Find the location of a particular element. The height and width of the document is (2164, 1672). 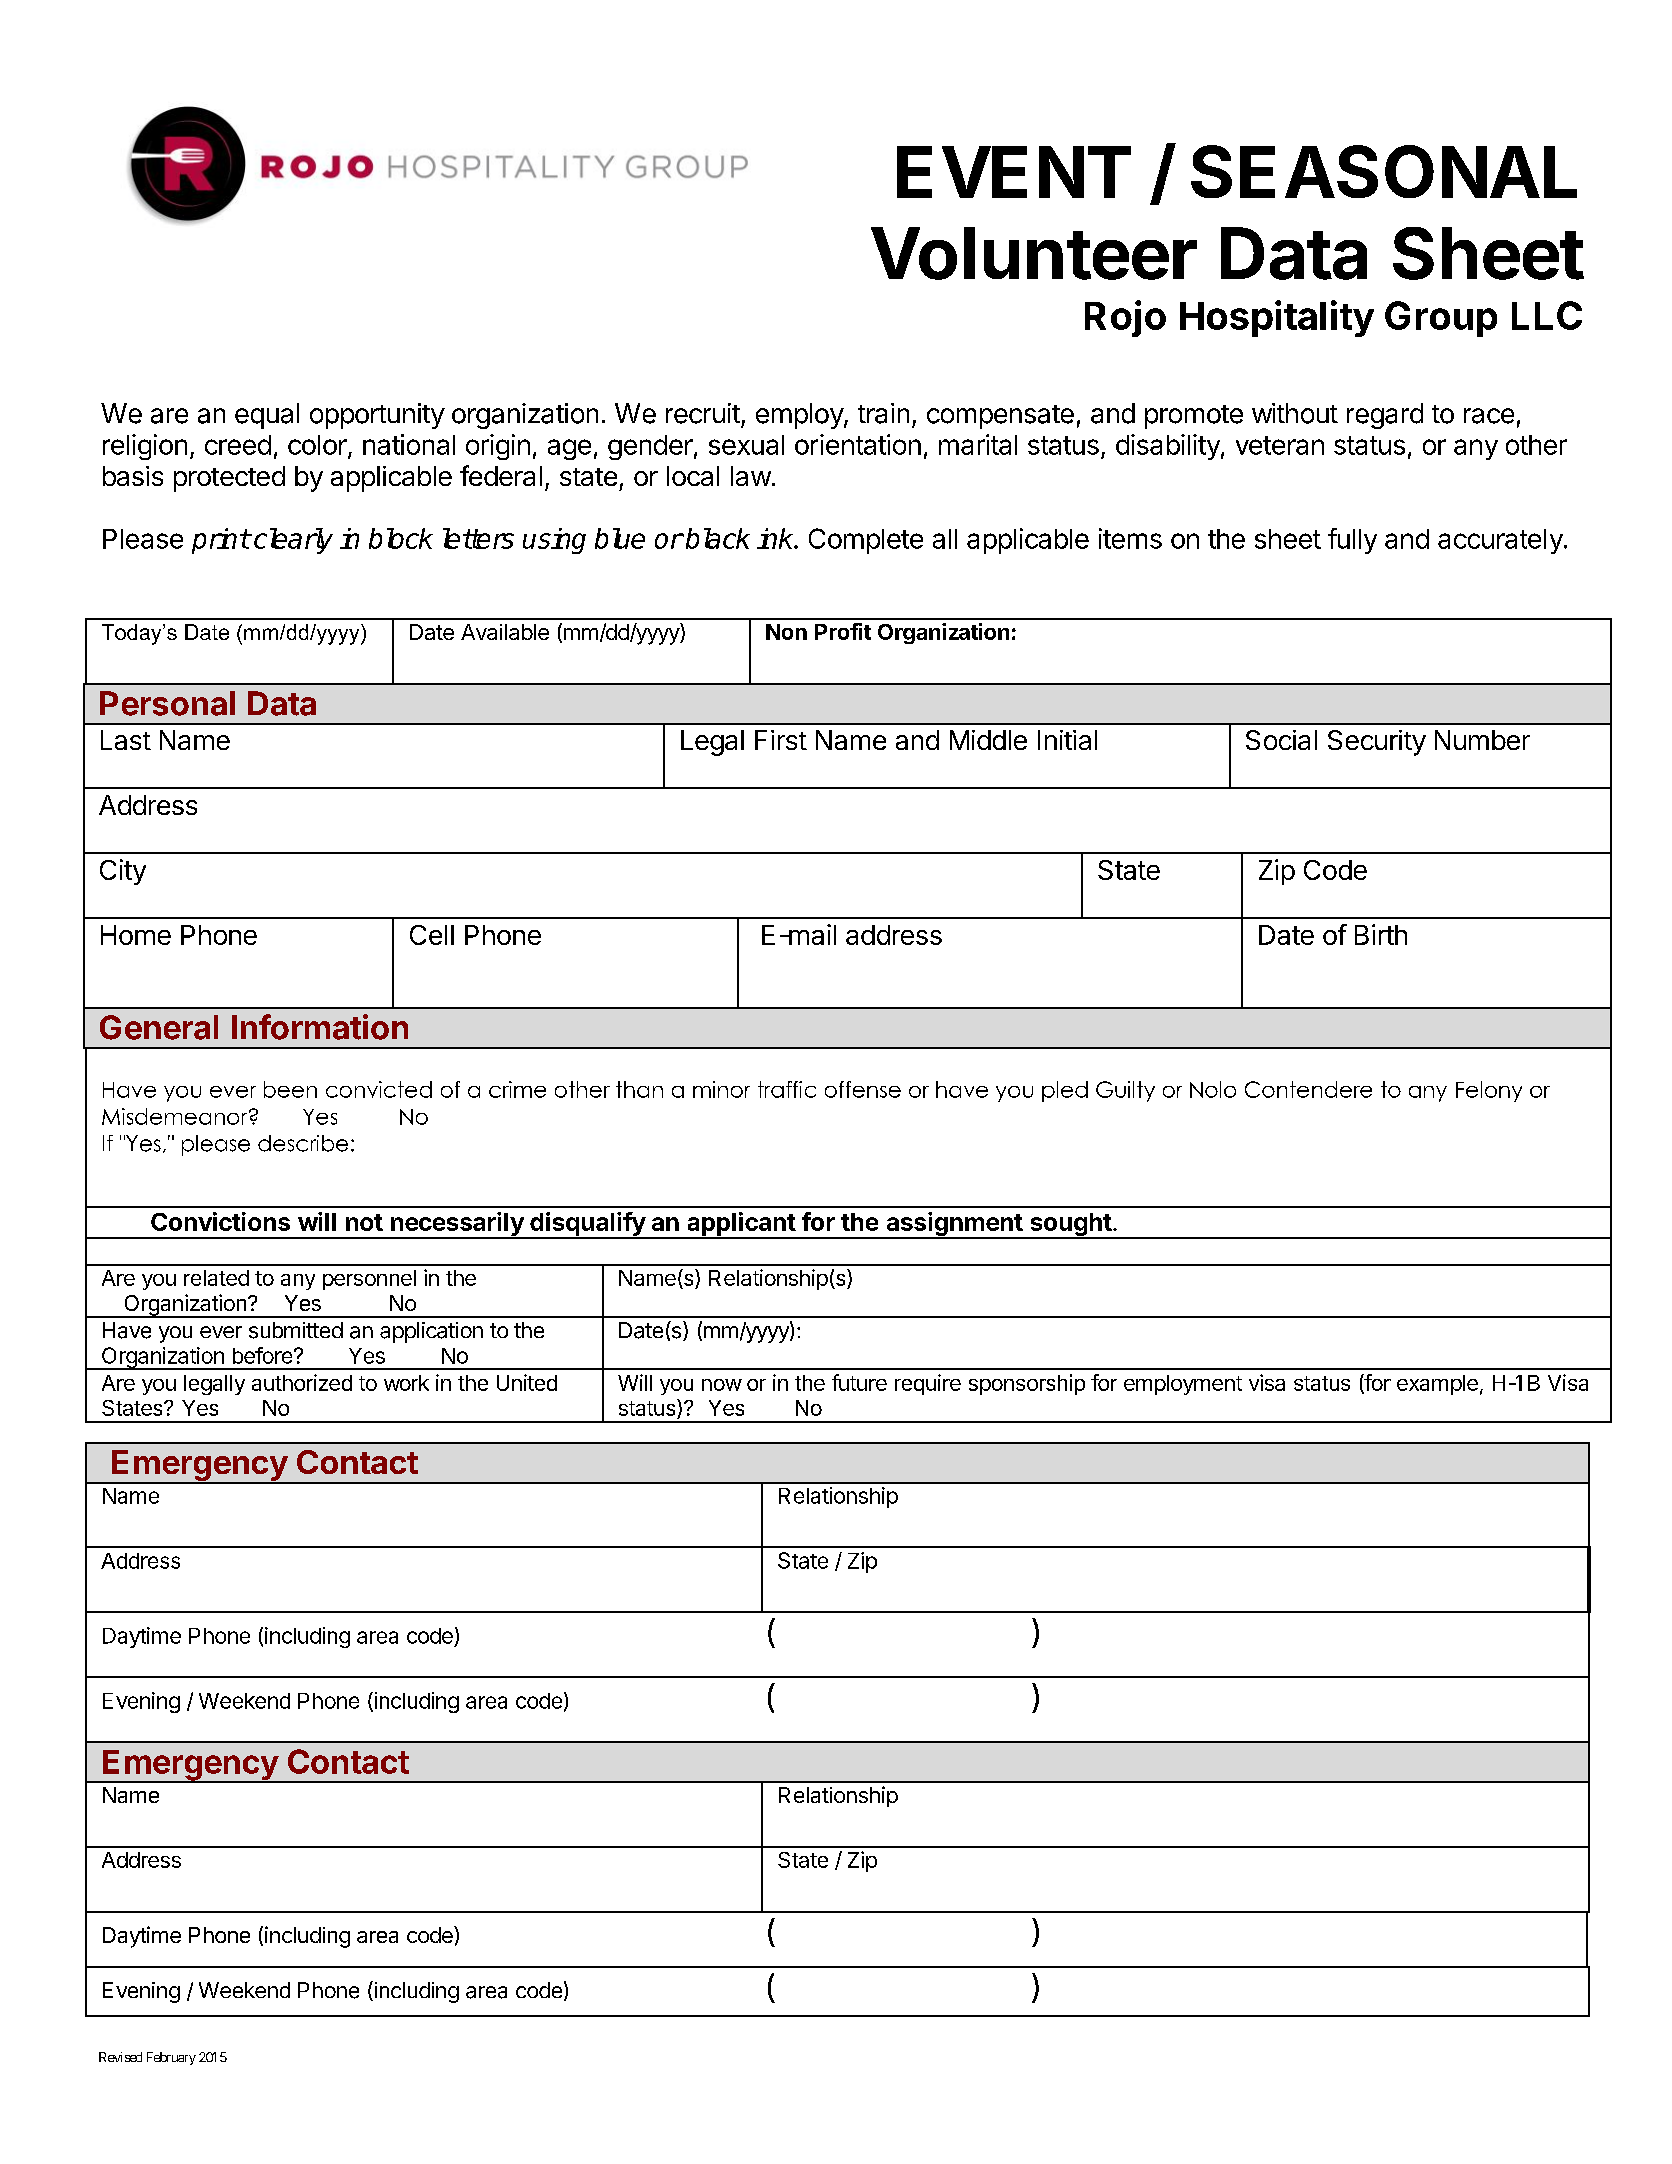

Profit is located at coordinates (843, 631).
